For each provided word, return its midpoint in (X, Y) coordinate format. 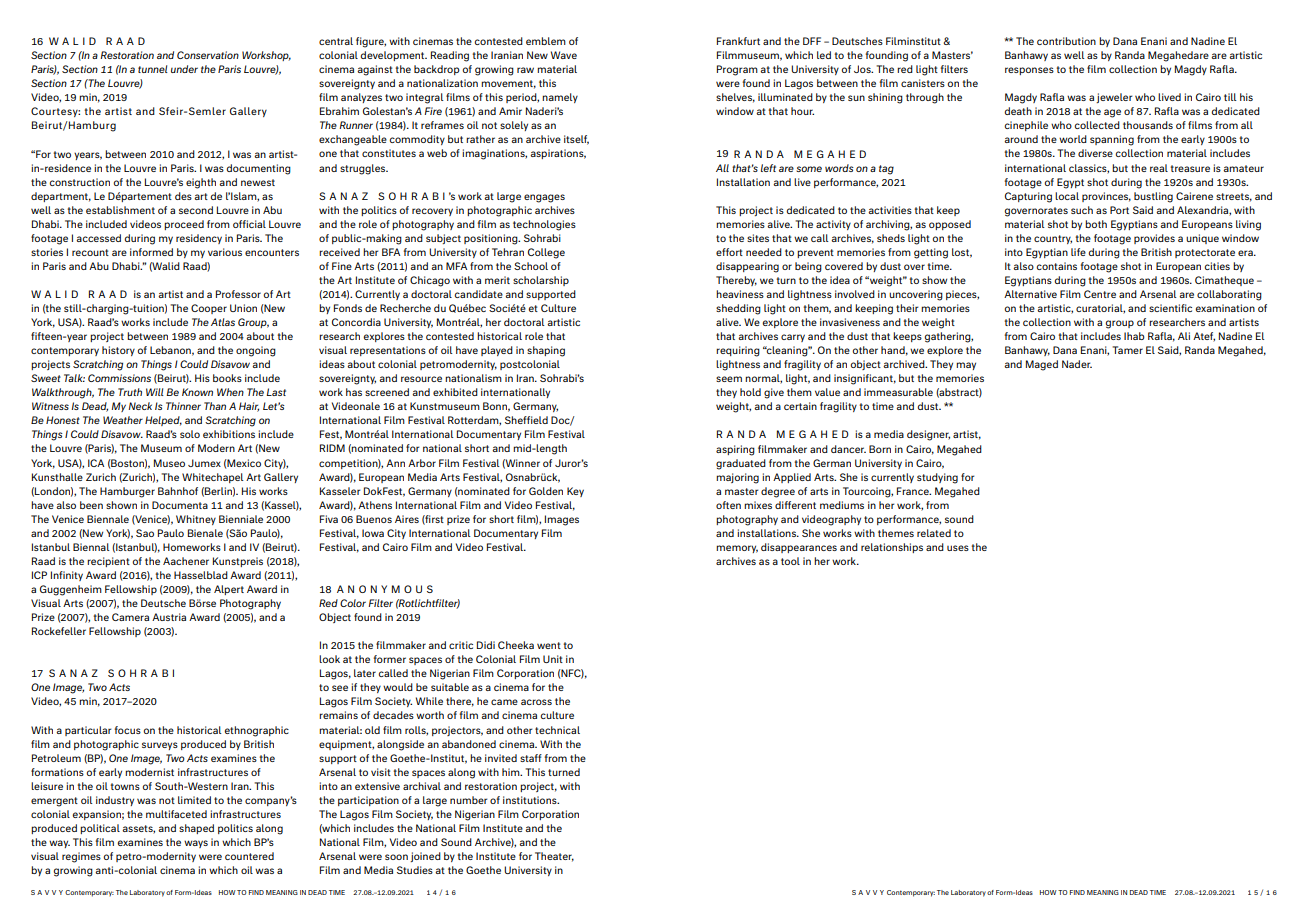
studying (937, 478)
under (184, 69)
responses (1029, 71)
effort (729, 252)
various (225, 252)
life (1078, 252)
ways (196, 844)
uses (958, 548)
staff (531, 758)
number (468, 800)
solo (190, 434)
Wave (564, 55)
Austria (169, 617)
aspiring (735, 450)
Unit (553, 659)
